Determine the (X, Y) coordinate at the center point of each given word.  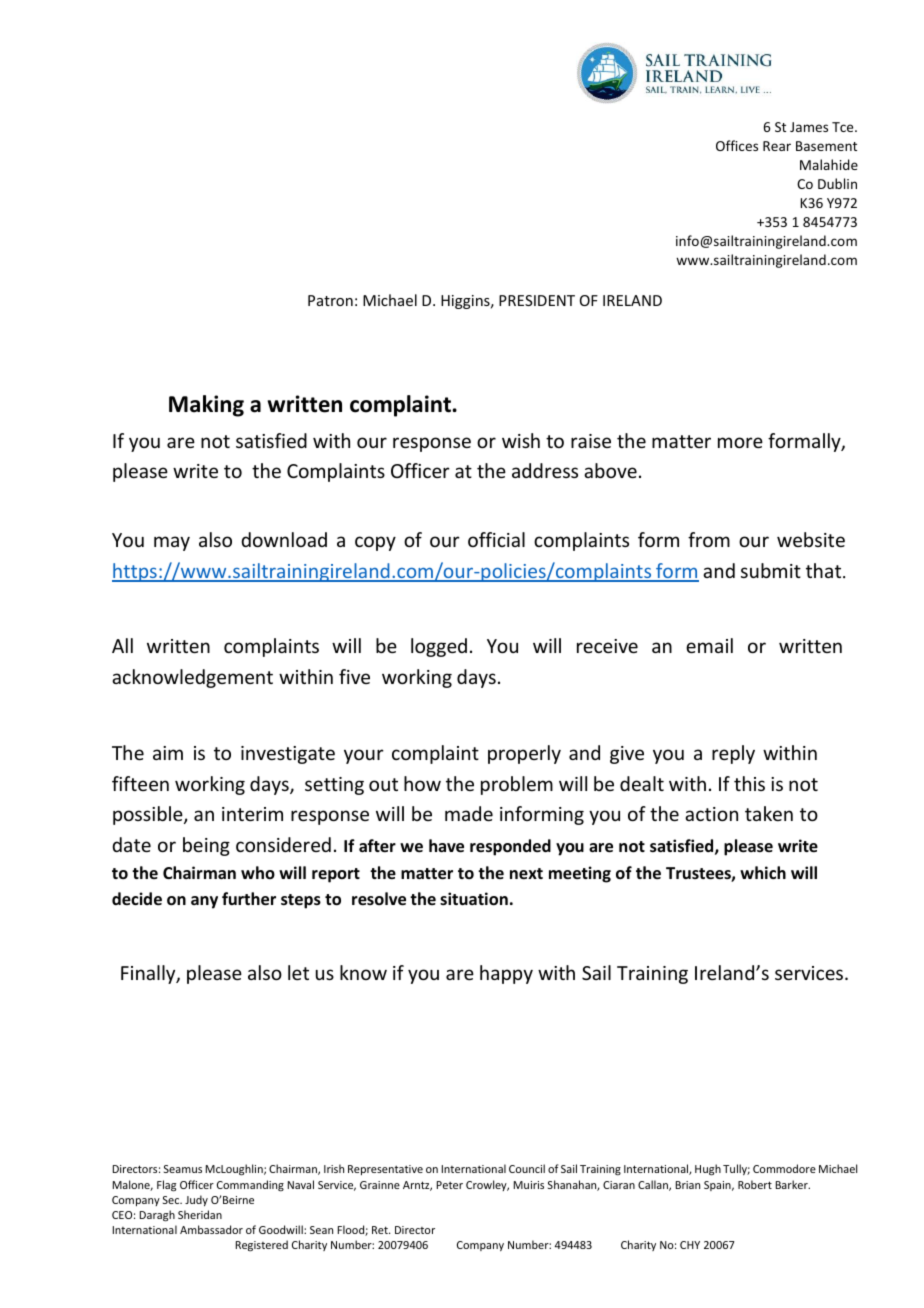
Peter (450, 1185)
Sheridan (200, 1214)
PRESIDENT (537, 300)
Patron (330, 300)
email (709, 645)
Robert (755, 1184)
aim (168, 753)
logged (439, 647)
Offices (737, 145)
